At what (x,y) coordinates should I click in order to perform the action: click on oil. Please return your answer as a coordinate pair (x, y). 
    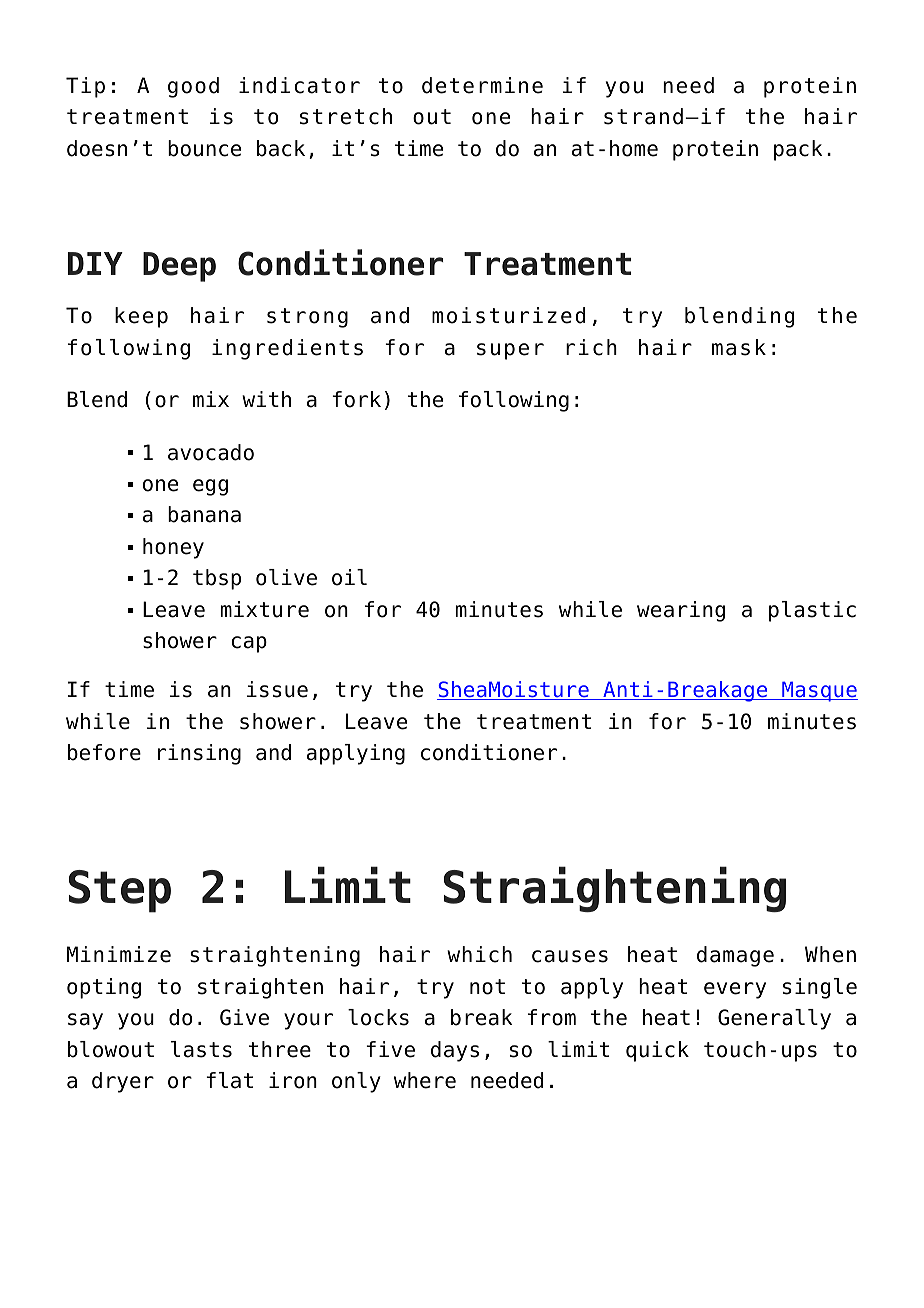
    Looking at the image, I should click on (349, 577).
